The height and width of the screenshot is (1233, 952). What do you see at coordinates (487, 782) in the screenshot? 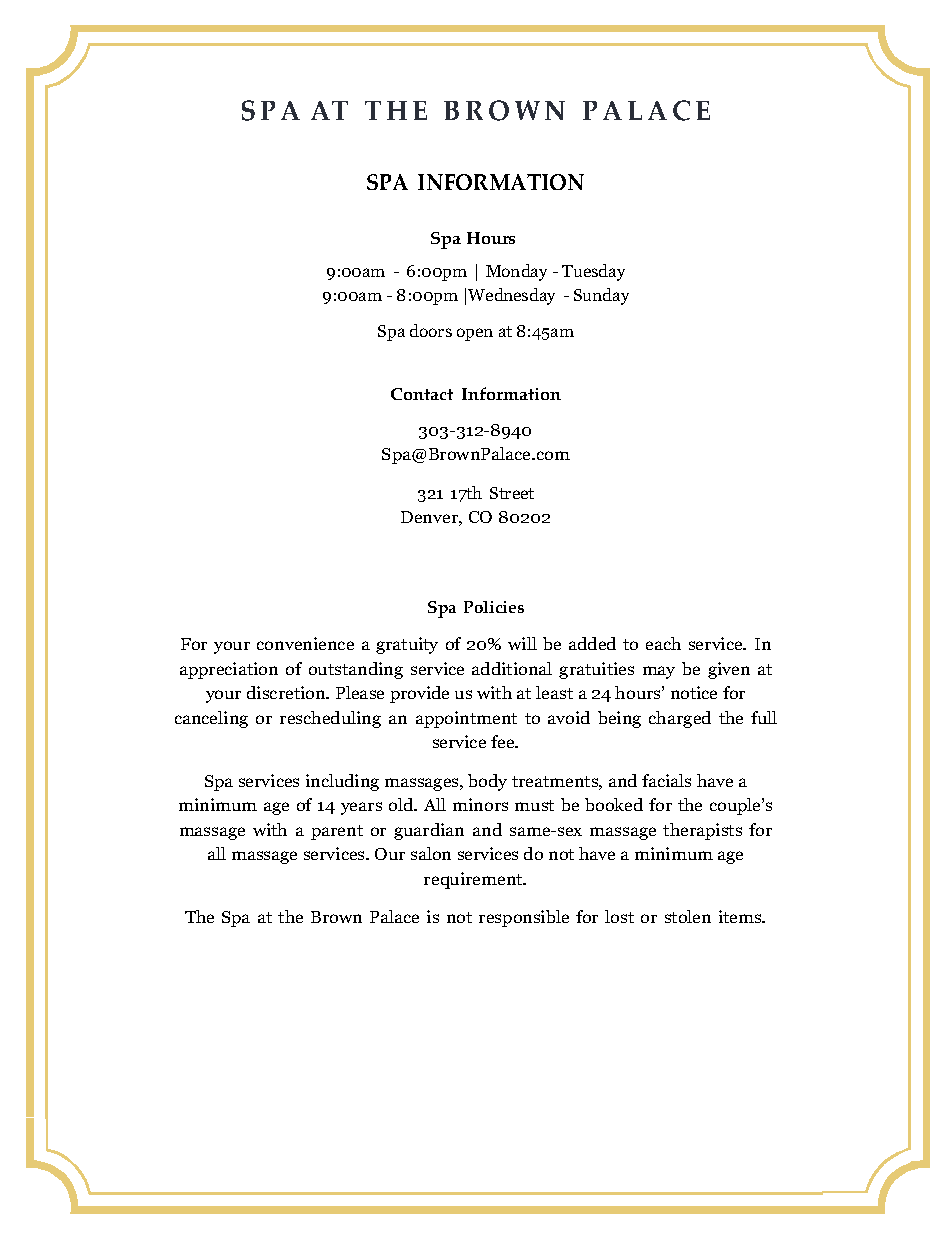
I see `body` at bounding box center [487, 782].
